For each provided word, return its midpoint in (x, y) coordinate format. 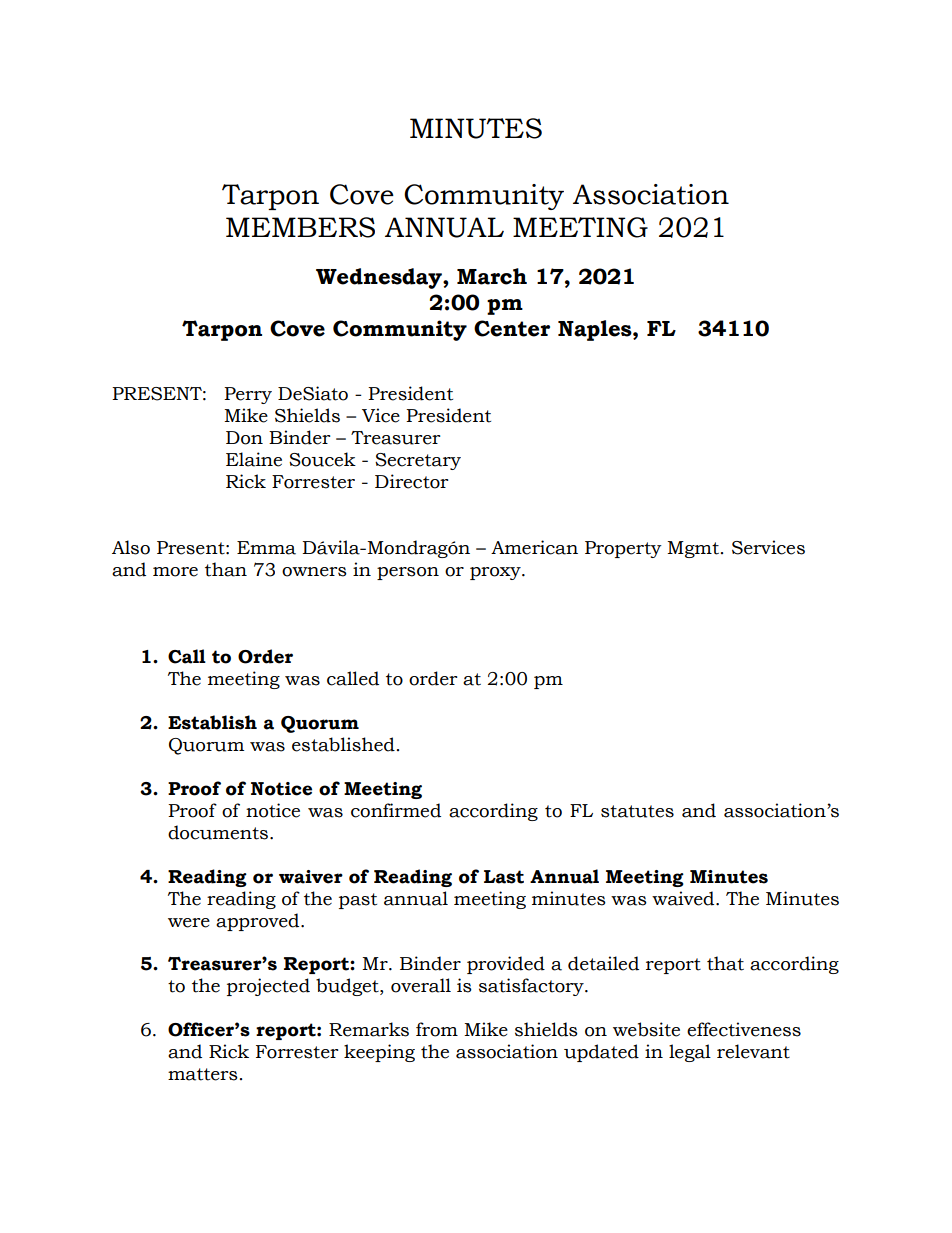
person (408, 573)
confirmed (396, 810)
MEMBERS (300, 227)
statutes (637, 811)
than (226, 569)
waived (684, 898)
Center (512, 328)
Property (623, 549)
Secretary (418, 461)
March (492, 276)
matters (203, 1074)
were (189, 923)
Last (504, 877)
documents (218, 832)
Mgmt (693, 549)
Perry (248, 395)
